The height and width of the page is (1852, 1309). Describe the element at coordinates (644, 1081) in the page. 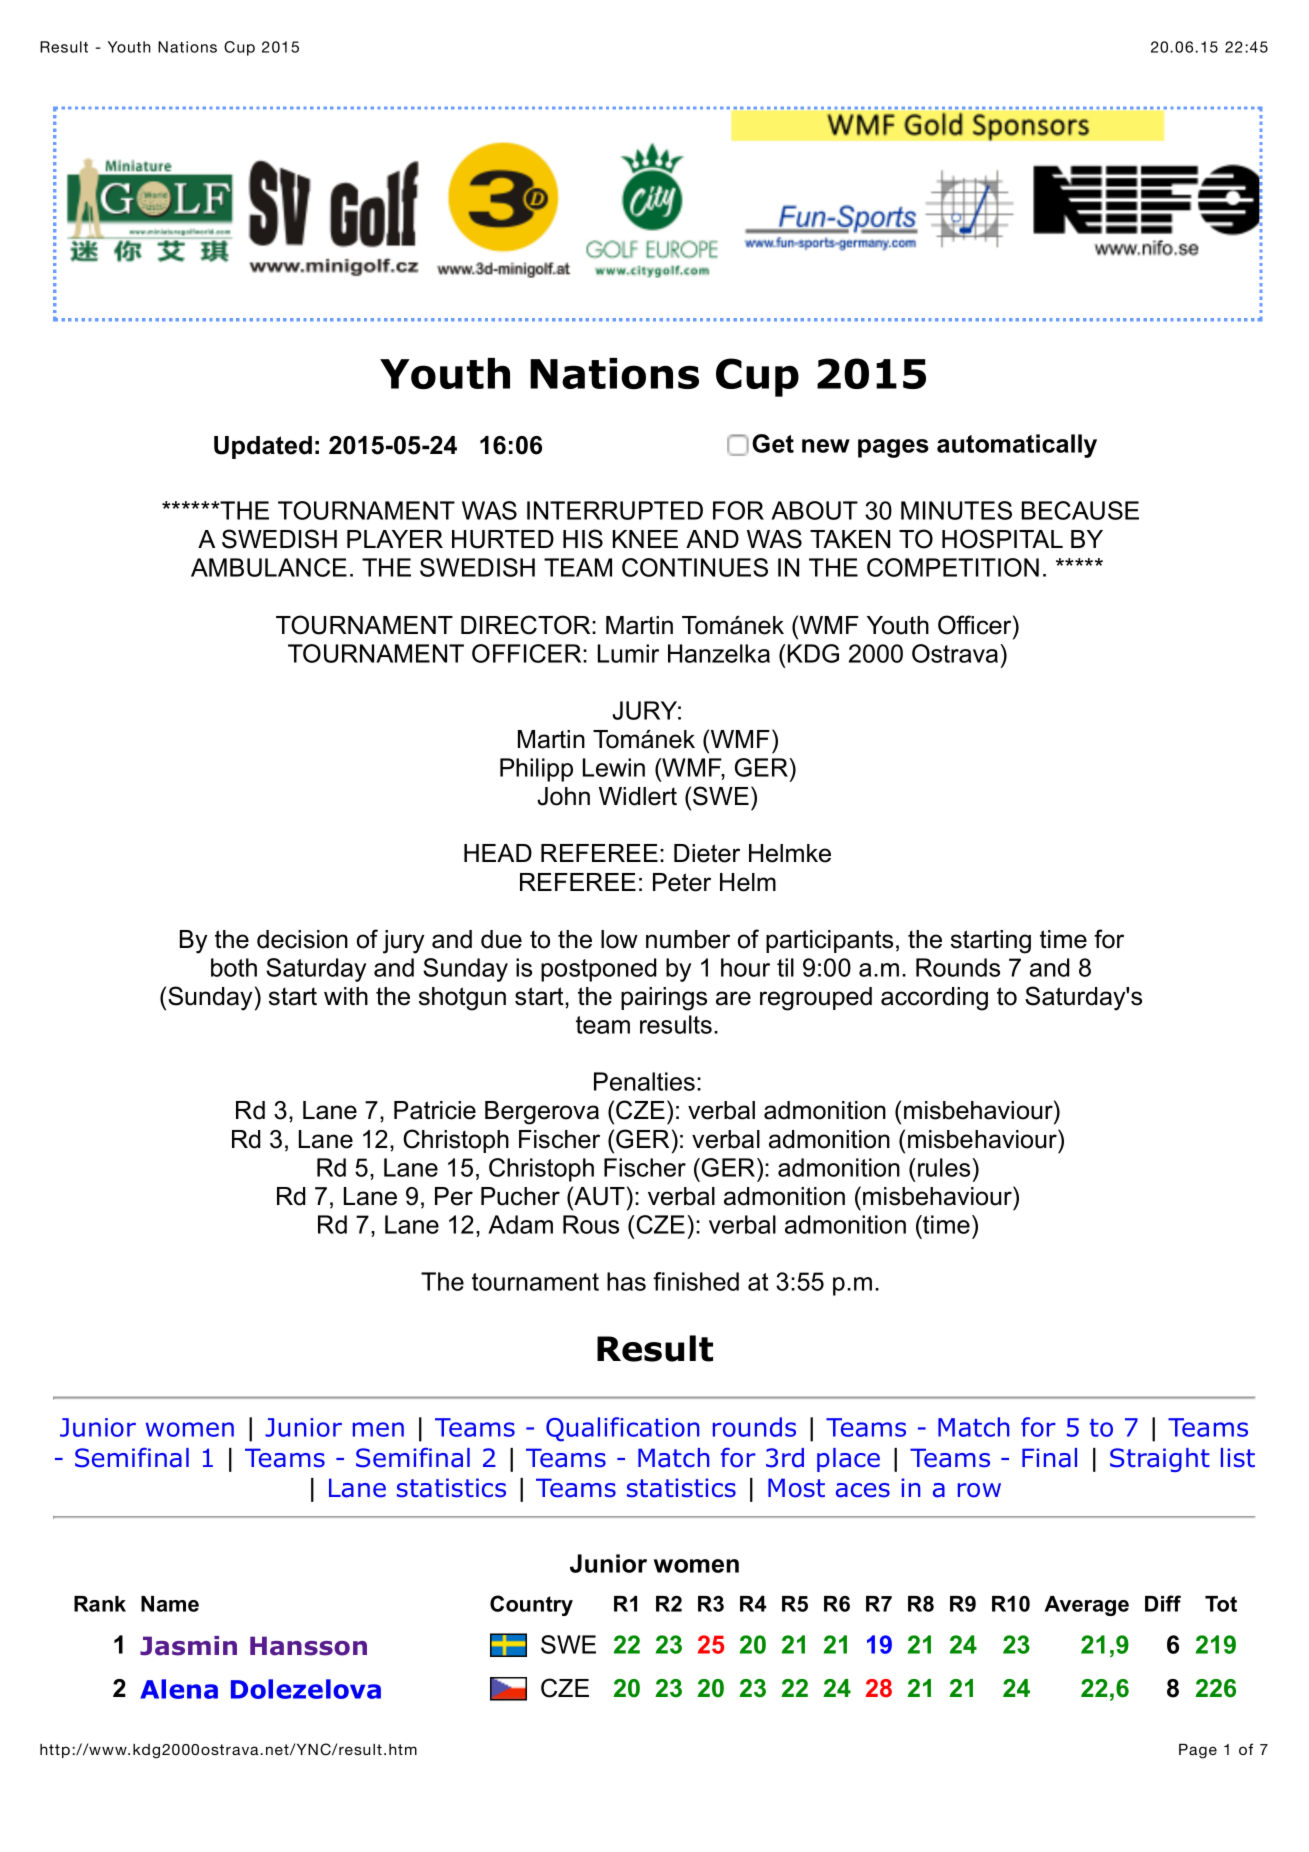

I see `Penalties` at that location.
